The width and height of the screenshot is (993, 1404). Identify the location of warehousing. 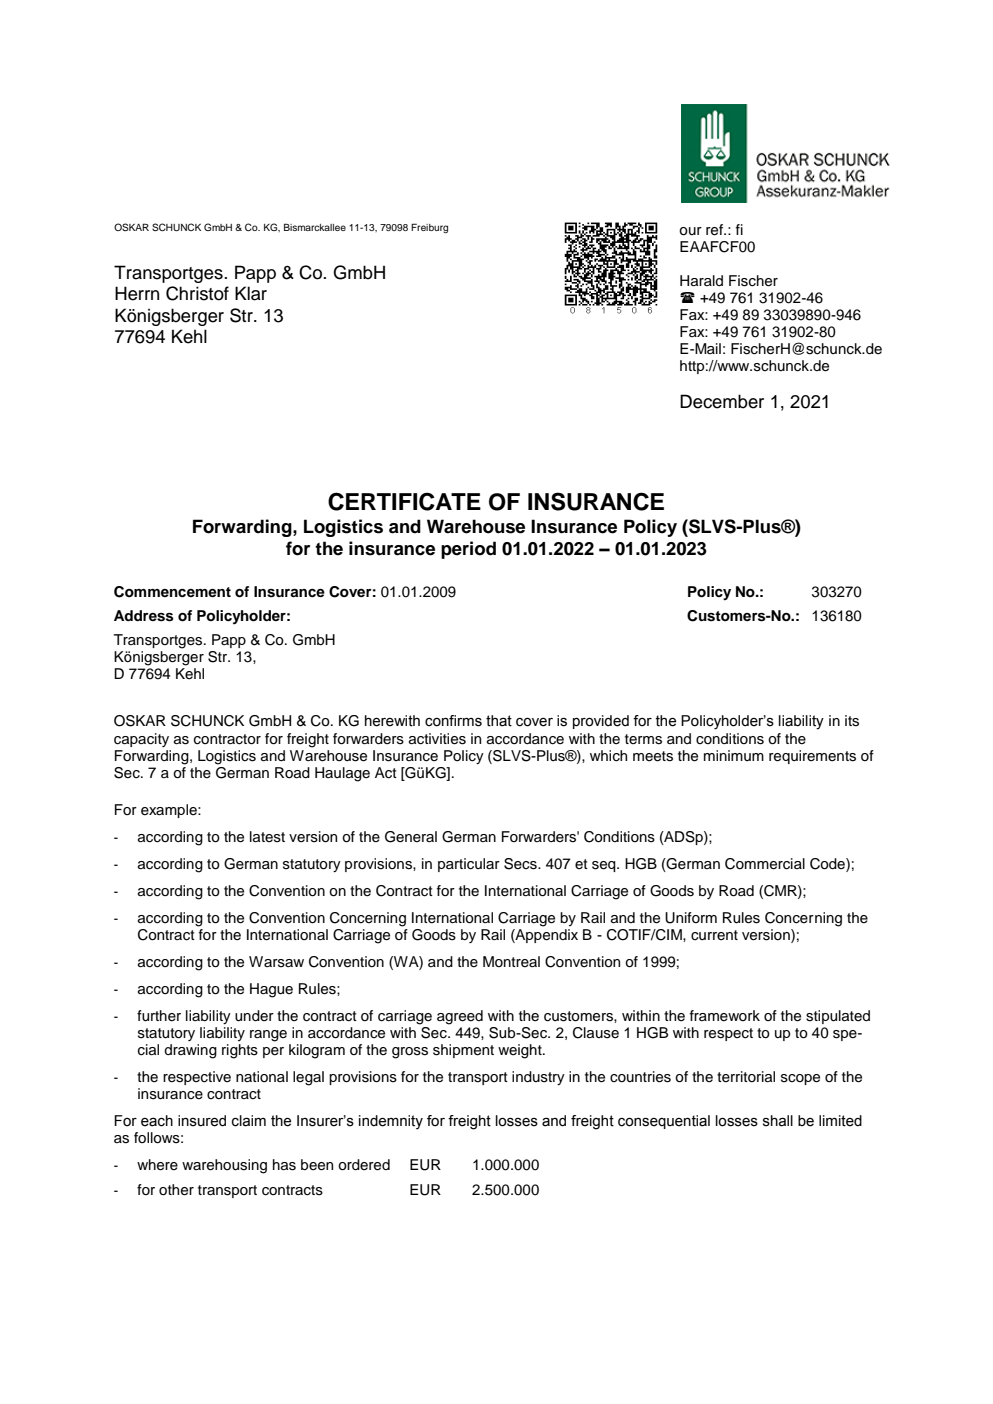
(224, 1166).
